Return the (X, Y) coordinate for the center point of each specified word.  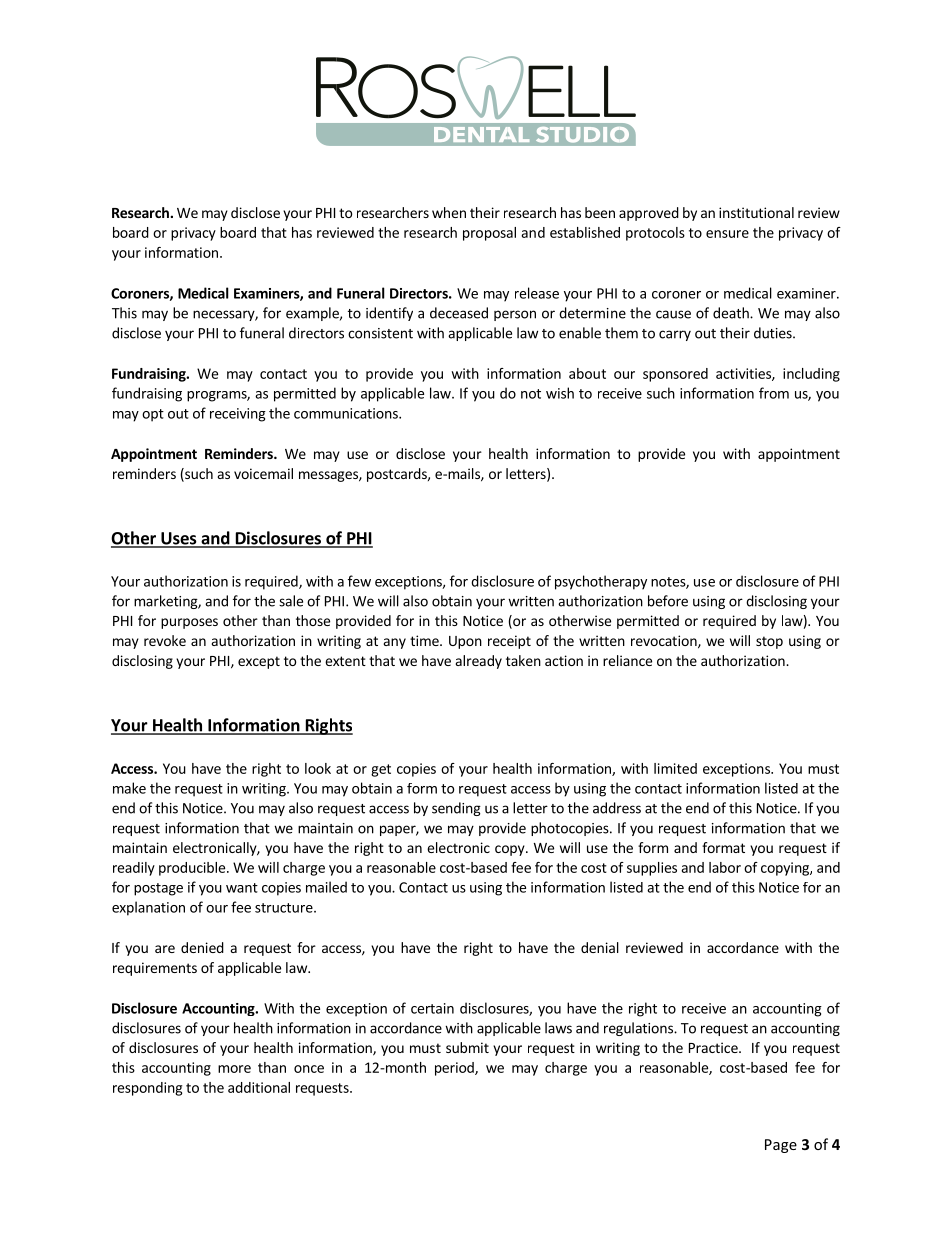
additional (259, 1087)
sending (456, 809)
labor (725, 867)
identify (389, 314)
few (359, 581)
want (242, 888)
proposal (489, 234)
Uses (179, 539)
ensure (727, 234)
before (668, 601)
